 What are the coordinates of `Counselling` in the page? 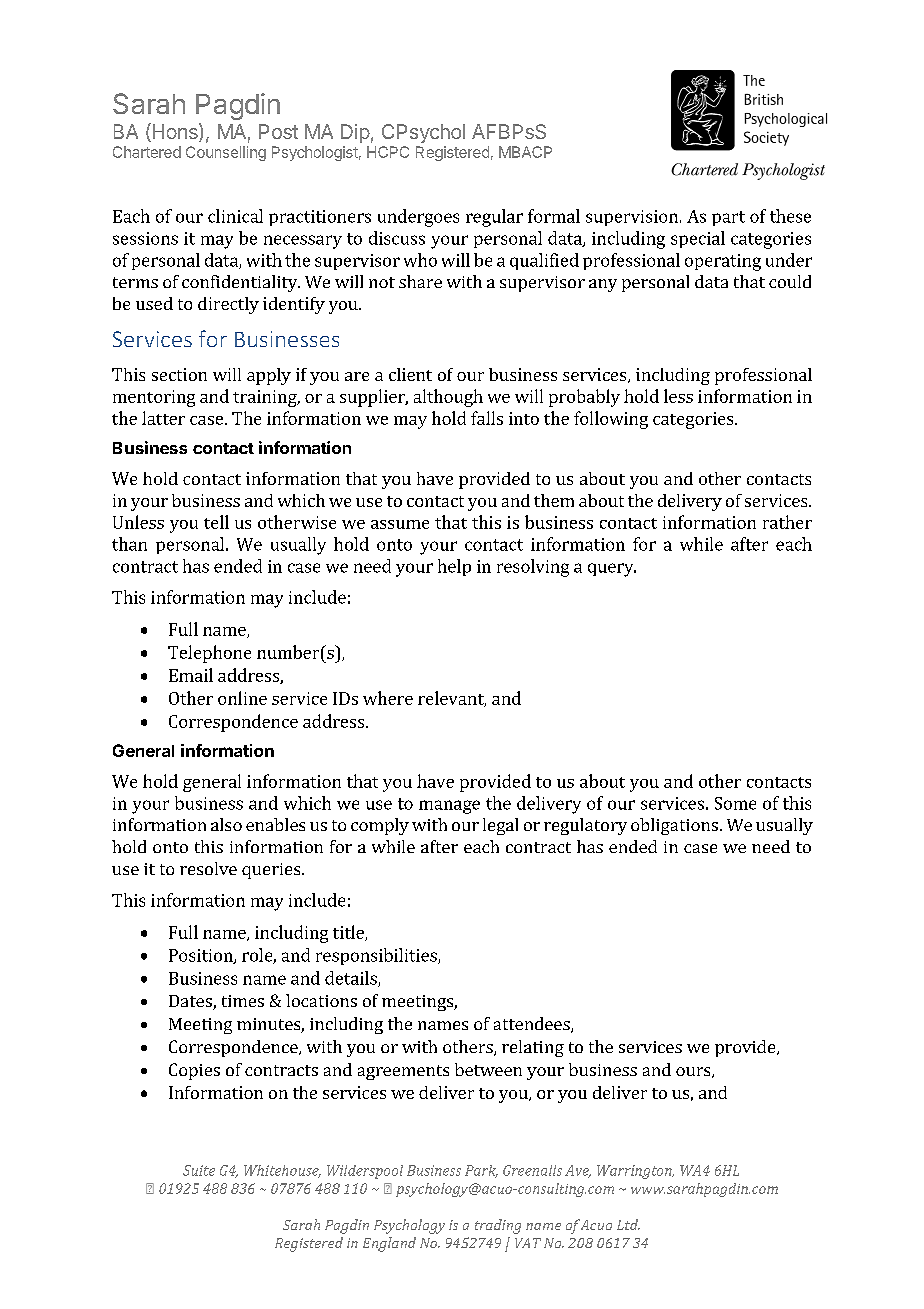 It's located at (226, 153).
